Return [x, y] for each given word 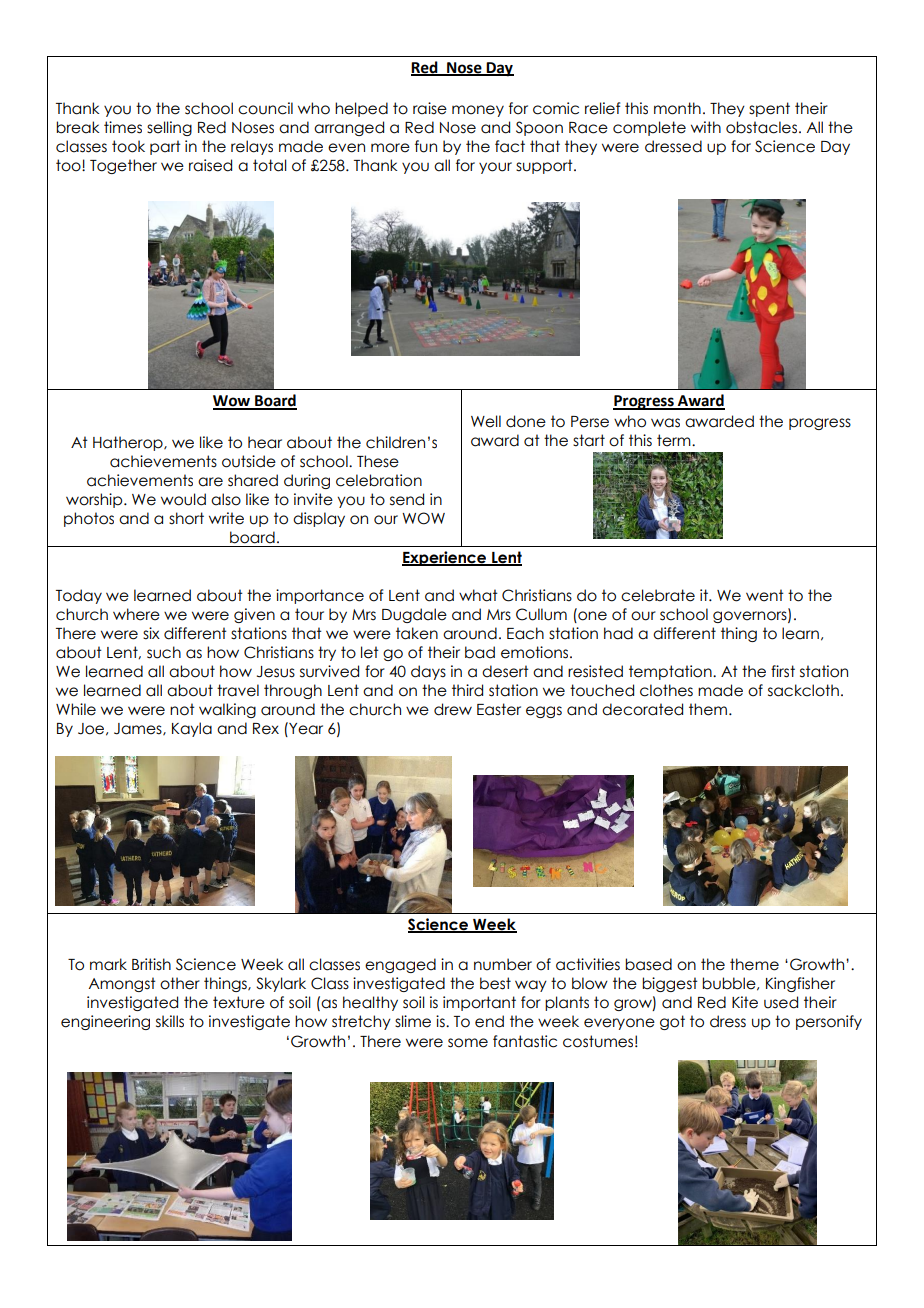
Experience [445, 558]
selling [169, 128]
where [136, 614]
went [765, 595]
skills [170, 1021]
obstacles [761, 127]
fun [426, 146]
